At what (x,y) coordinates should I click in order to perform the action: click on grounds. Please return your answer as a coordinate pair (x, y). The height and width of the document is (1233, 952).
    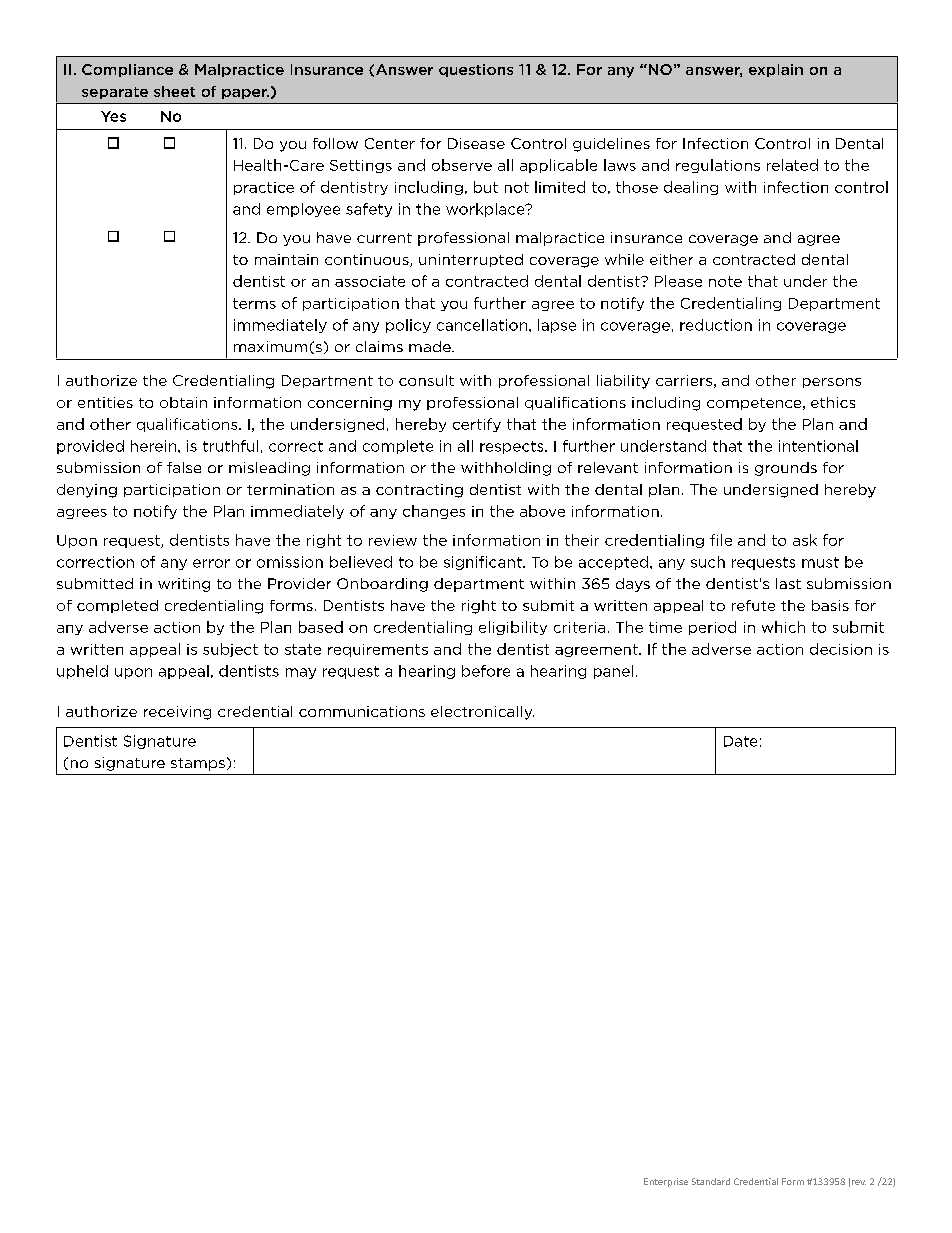
    Looking at the image, I should click on (786, 469).
